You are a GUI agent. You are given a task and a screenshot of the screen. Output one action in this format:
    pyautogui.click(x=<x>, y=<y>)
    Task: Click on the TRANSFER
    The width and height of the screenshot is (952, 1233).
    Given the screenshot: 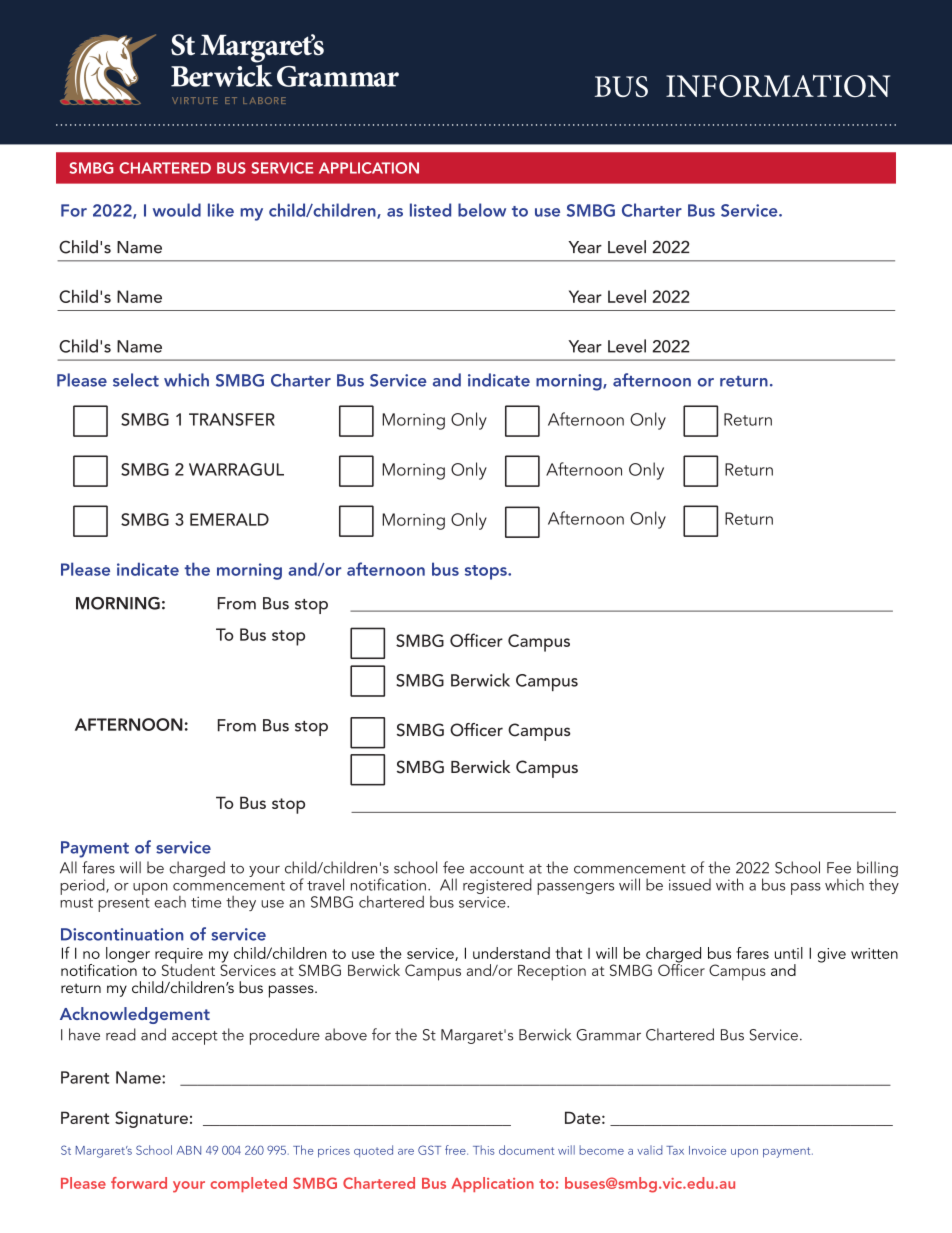 What is the action you would take?
    pyautogui.click(x=232, y=419)
